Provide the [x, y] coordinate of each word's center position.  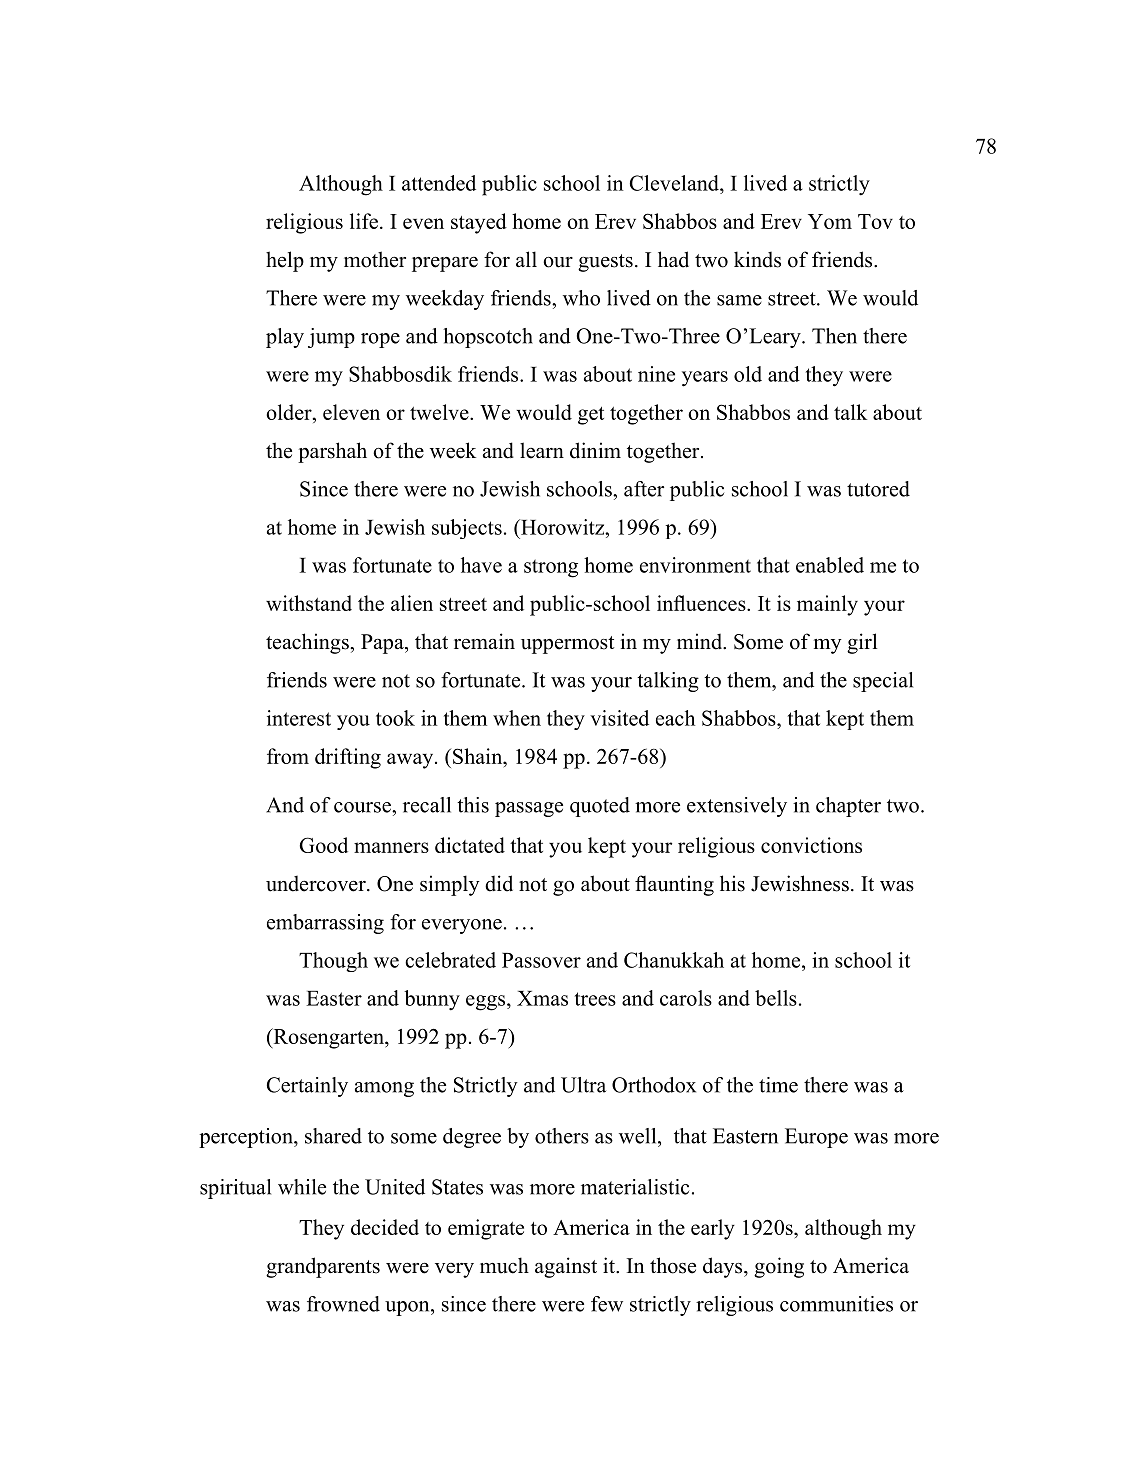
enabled [830, 565]
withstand [309, 603]
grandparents [323, 1267]
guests [605, 263]
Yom [830, 221]
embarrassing [325, 924]
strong [551, 568]
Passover [541, 960]
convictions [811, 845]
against [566, 1267]
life [364, 221]
